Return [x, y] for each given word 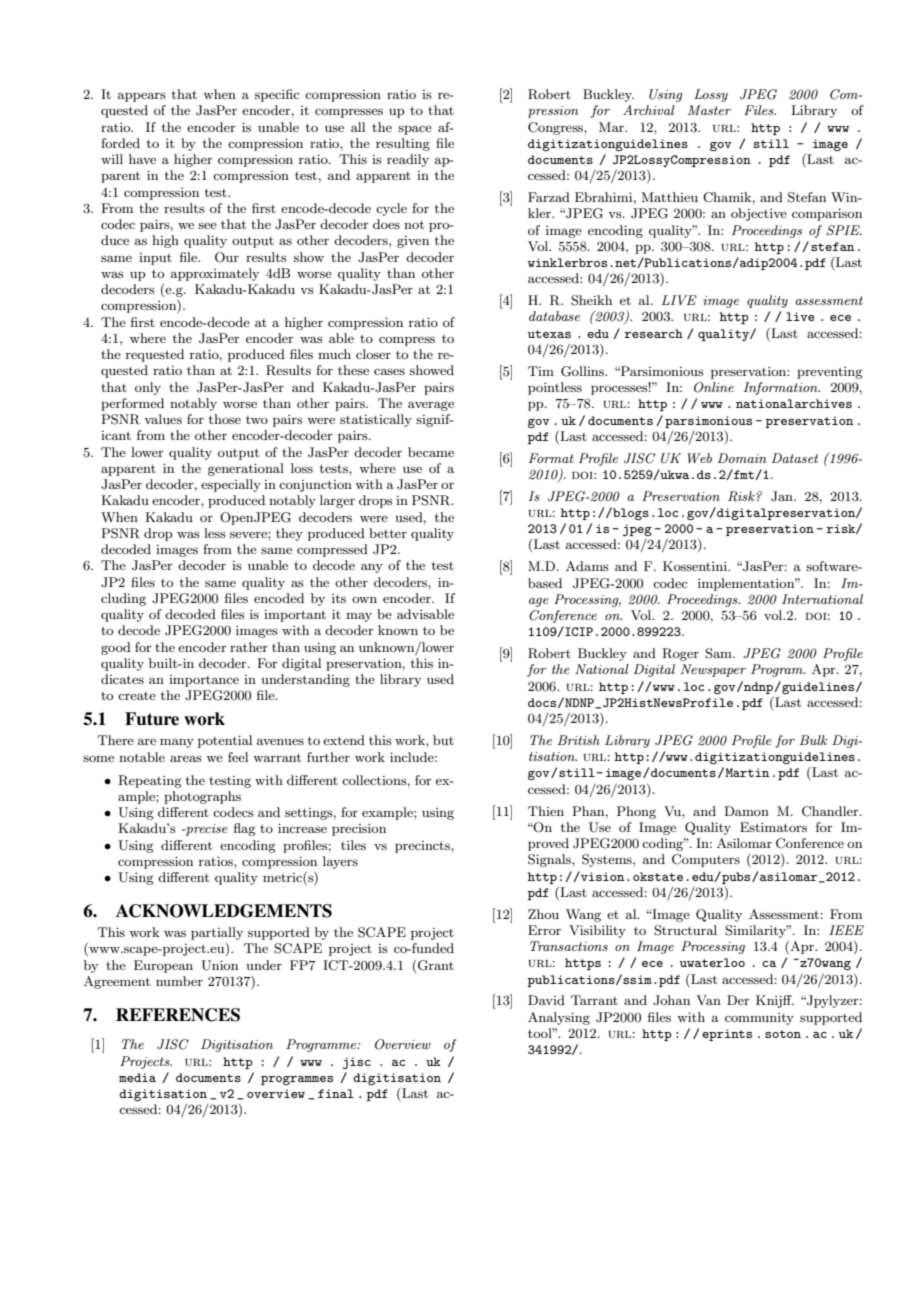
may [359, 617]
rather [249, 647]
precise [206, 830]
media [137, 1077]
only [148, 388]
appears [142, 97]
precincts [423, 847]
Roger [680, 654]
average [431, 406]
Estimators [773, 827]
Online [714, 387]
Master [709, 110]
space [415, 130]
